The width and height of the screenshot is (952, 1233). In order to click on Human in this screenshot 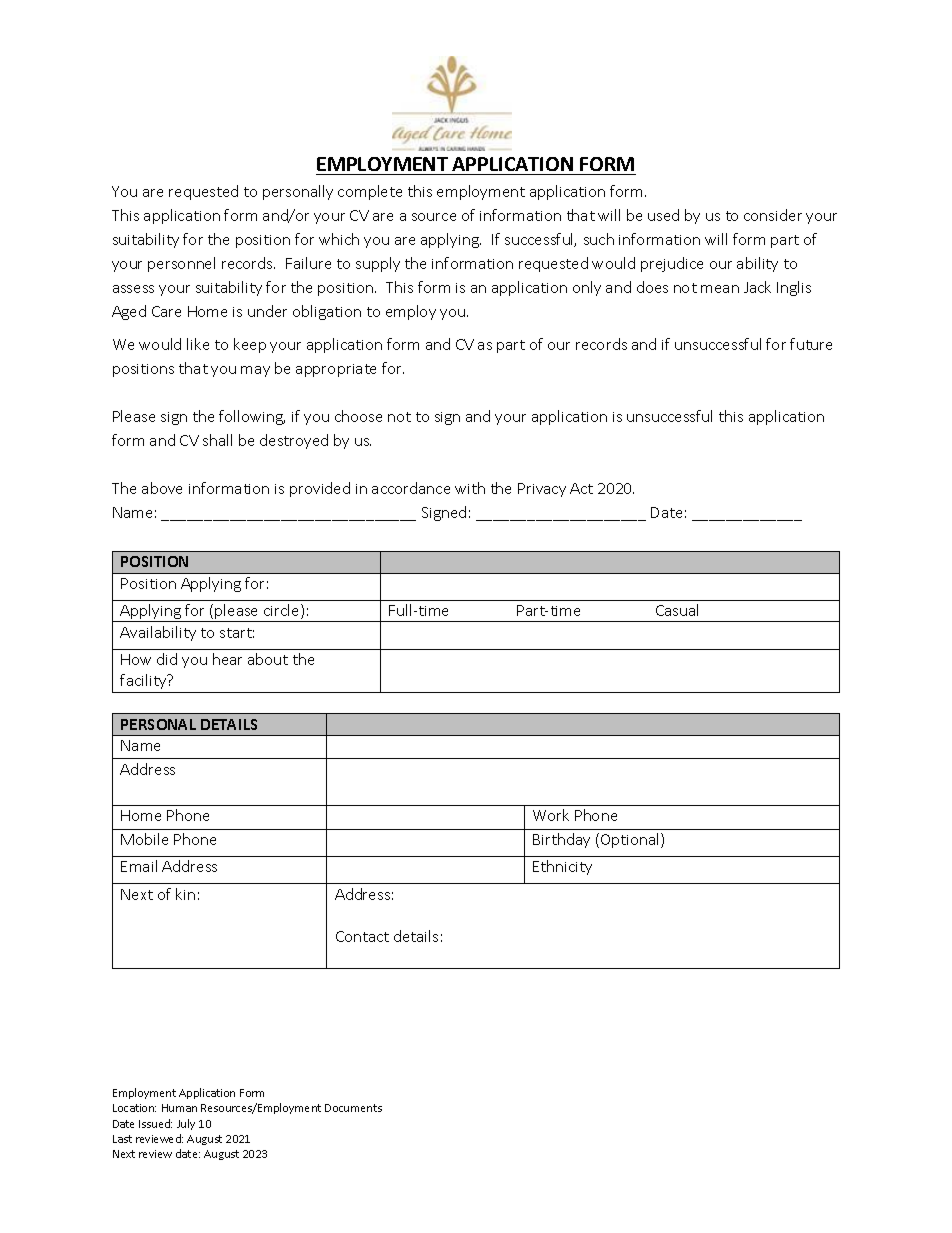, I will do `click(179, 1108)`.
